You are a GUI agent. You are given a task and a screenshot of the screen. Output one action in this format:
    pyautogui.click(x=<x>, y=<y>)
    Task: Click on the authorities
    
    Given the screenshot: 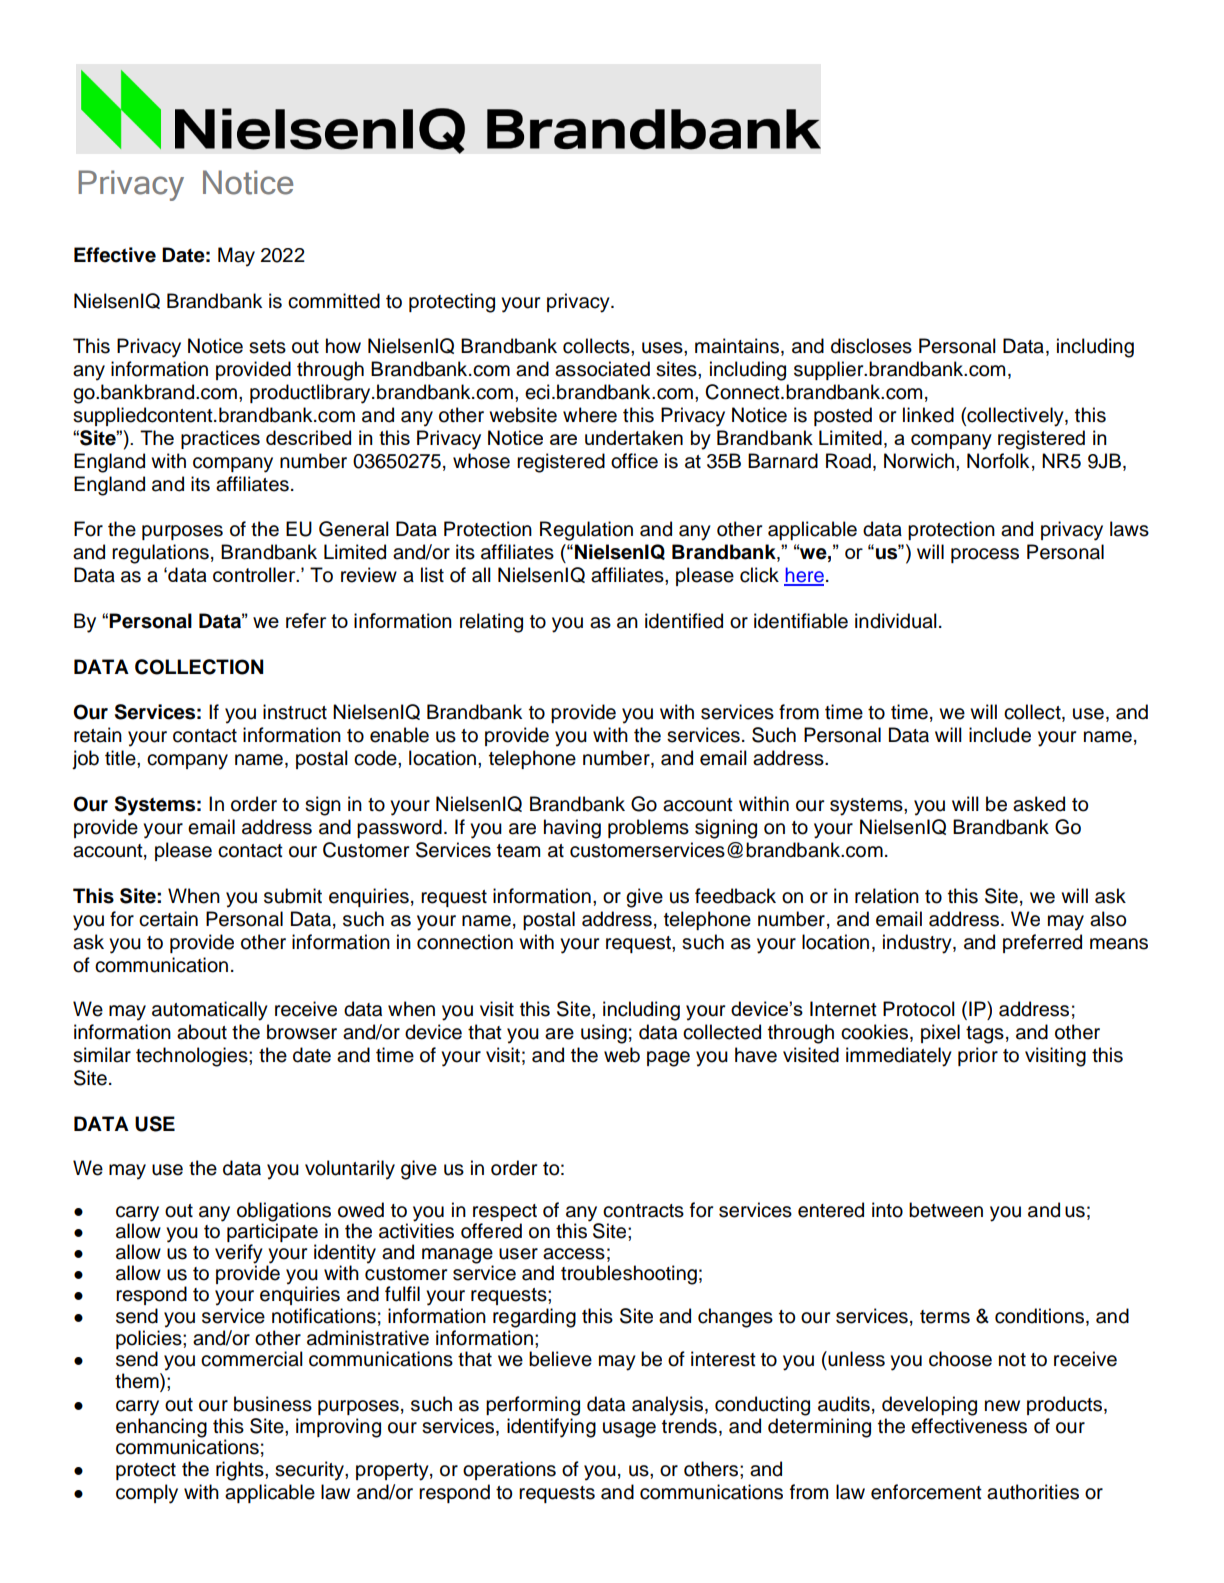 What is the action you would take?
    pyautogui.click(x=1033, y=1492)
